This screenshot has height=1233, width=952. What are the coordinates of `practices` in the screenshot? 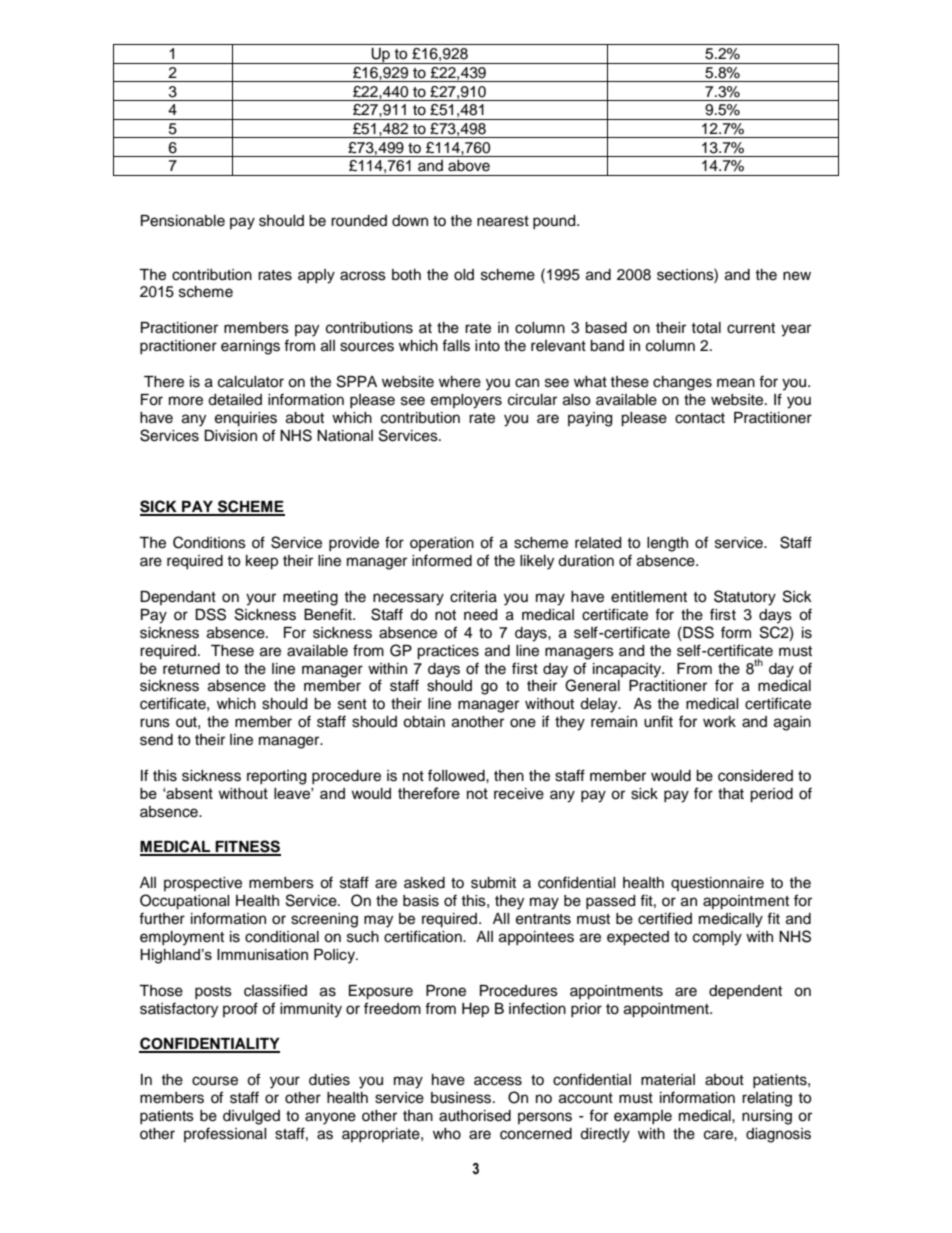 It's located at (448, 652).
